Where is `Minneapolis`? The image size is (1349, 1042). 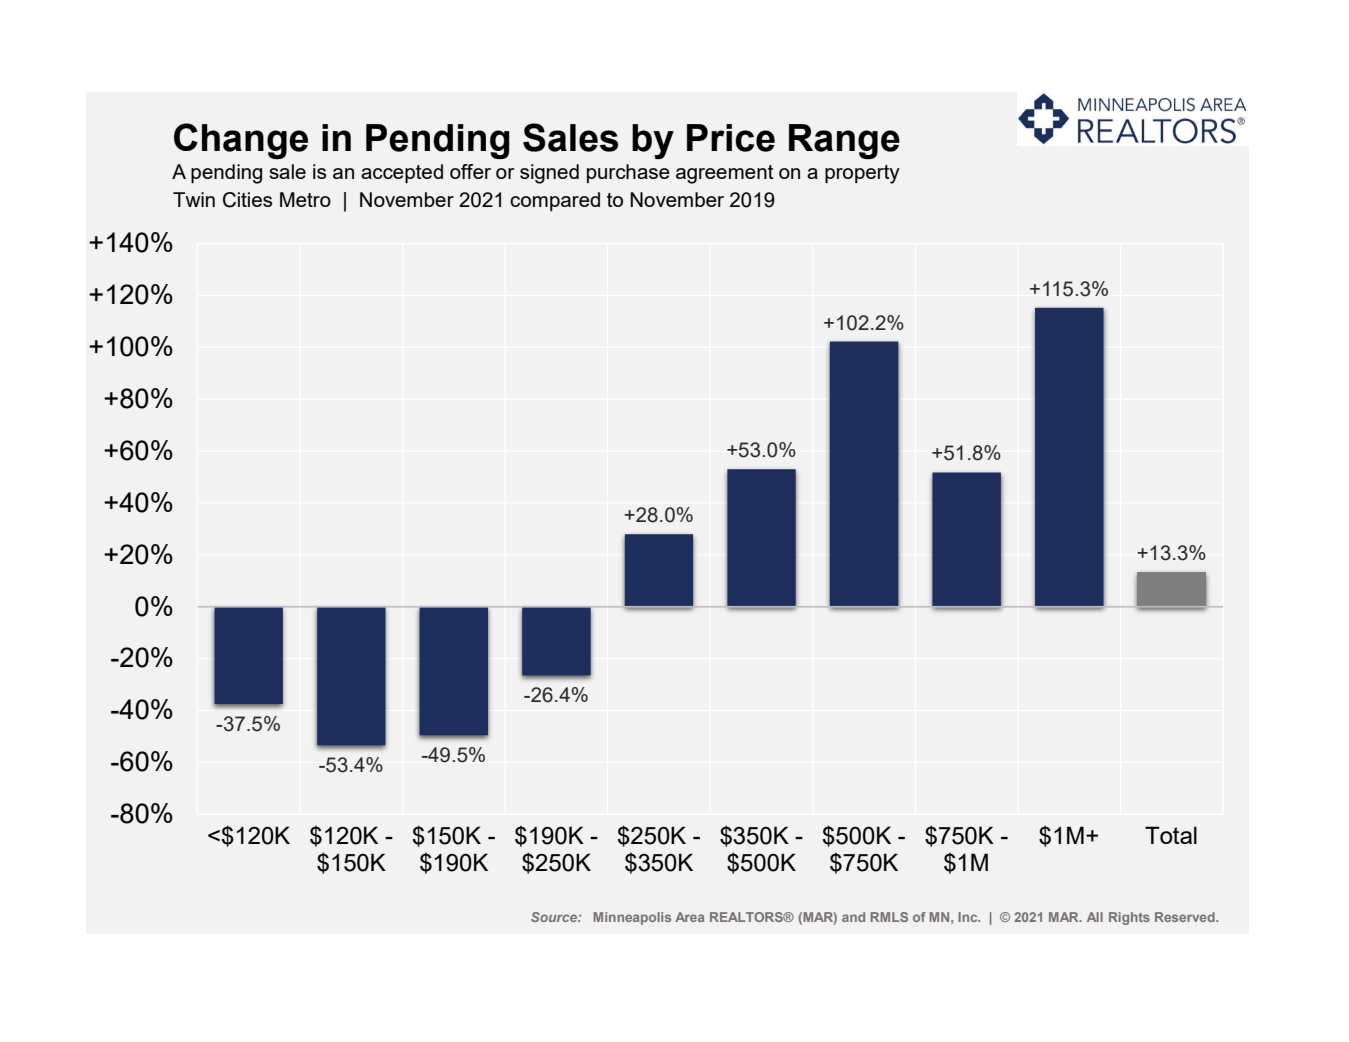
Minneapolis is located at coordinates (632, 918).
